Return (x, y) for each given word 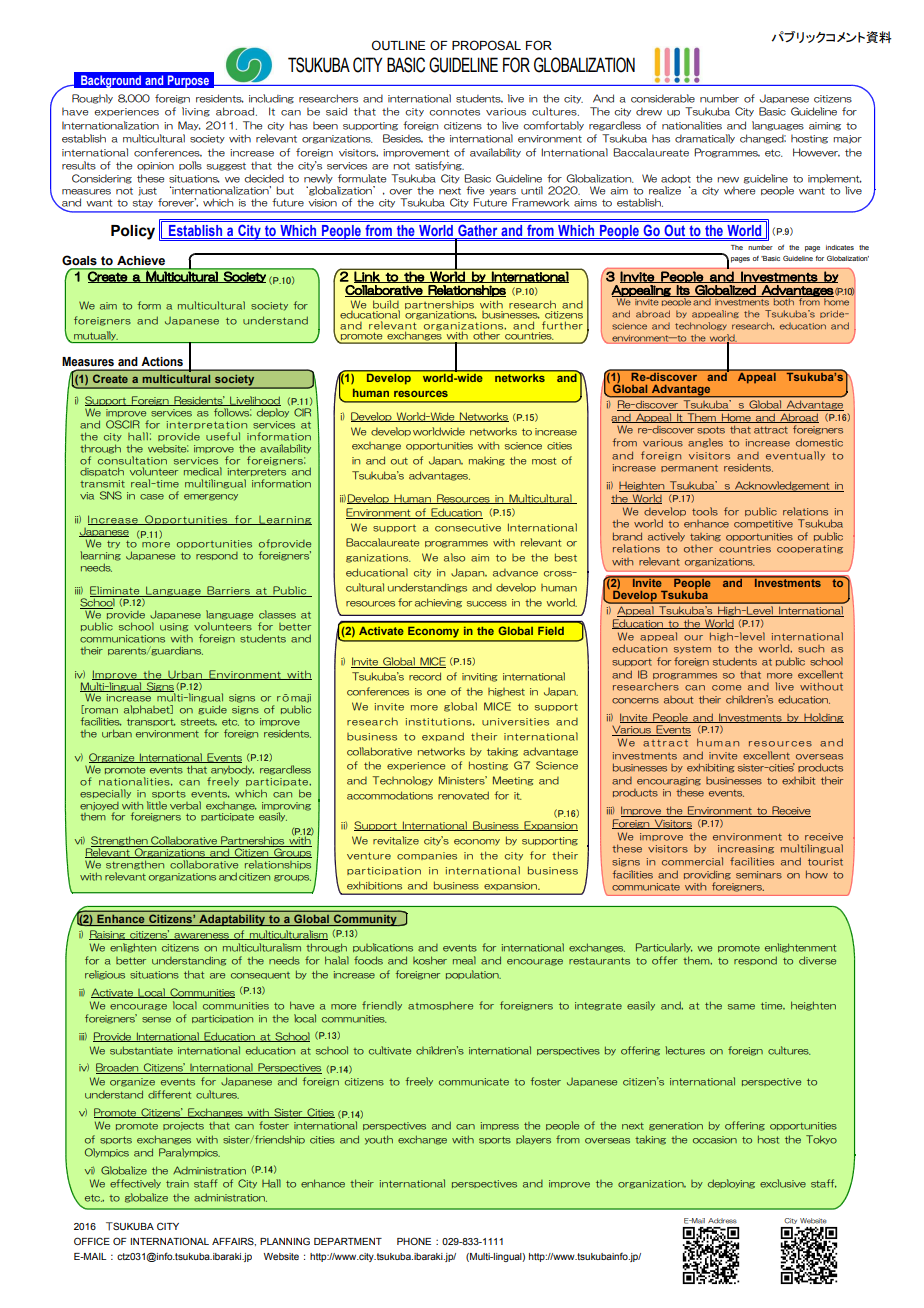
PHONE (414, 1241)
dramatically (705, 139)
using (174, 627)
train (177, 1184)
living (196, 112)
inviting (480, 677)
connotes (454, 112)
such (811, 649)
